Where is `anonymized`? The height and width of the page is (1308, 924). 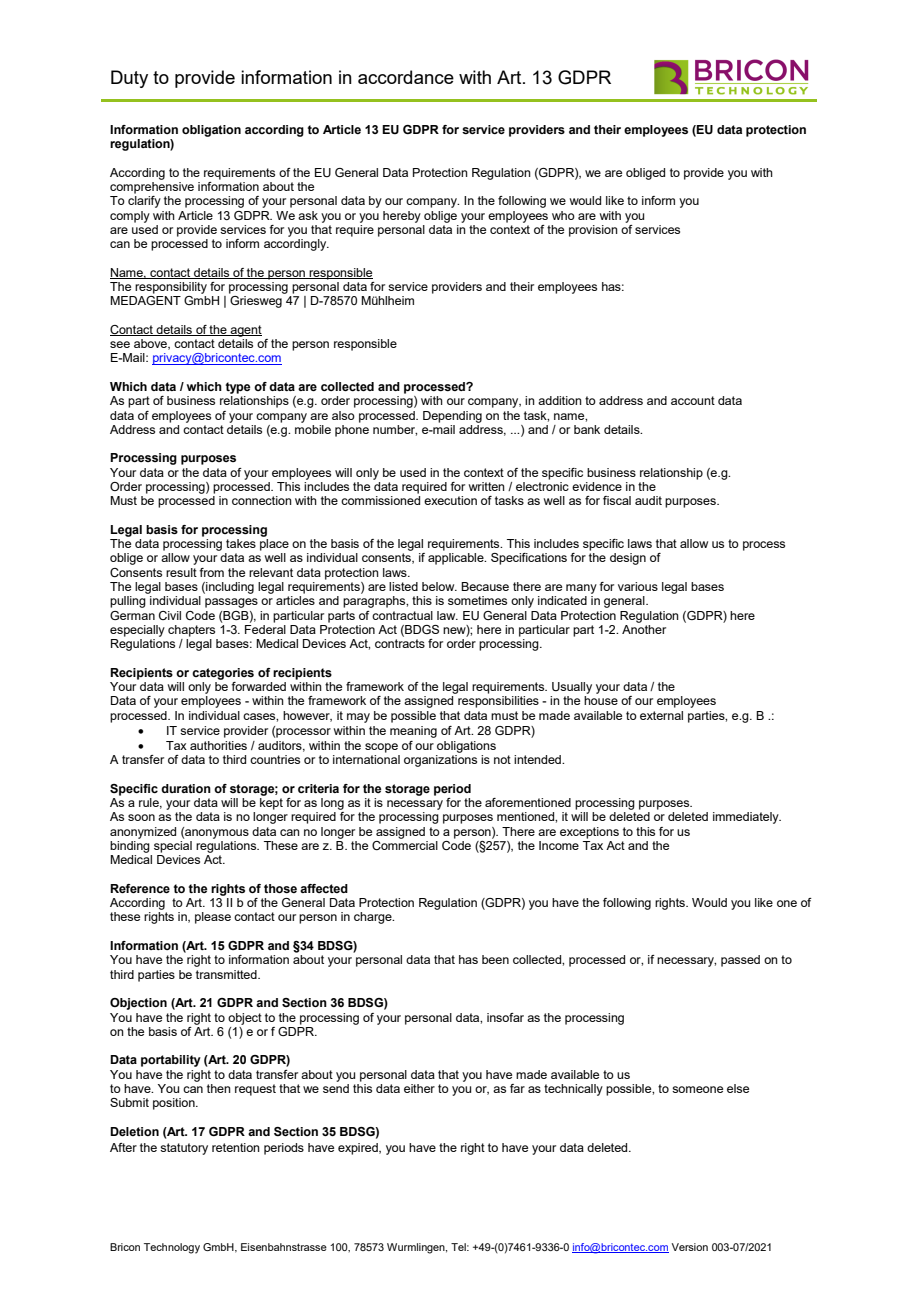 anonymized is located at coordinates (143, 833).
